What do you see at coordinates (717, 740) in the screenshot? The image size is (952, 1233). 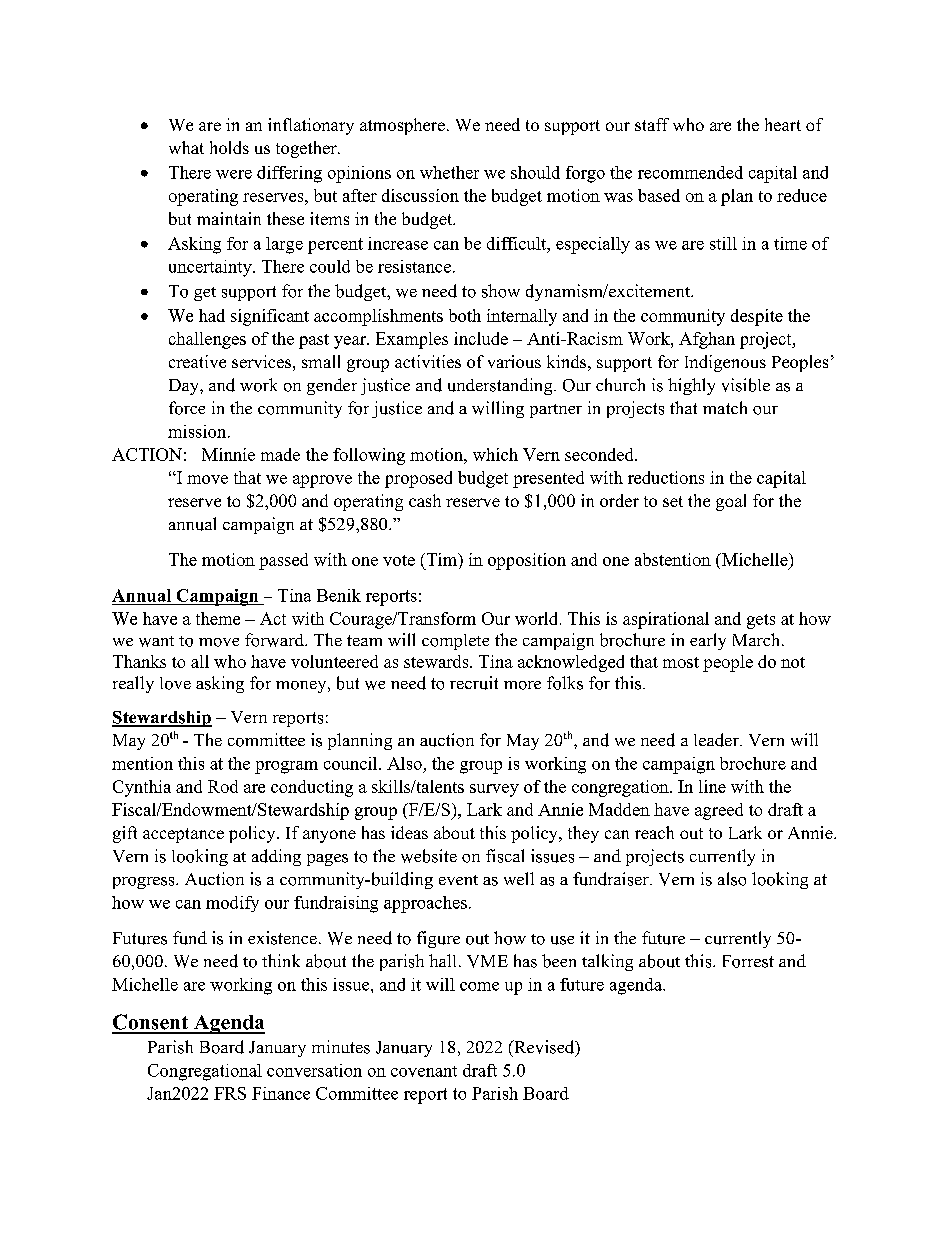 I see `leader` at bounding box center [717, 740].
